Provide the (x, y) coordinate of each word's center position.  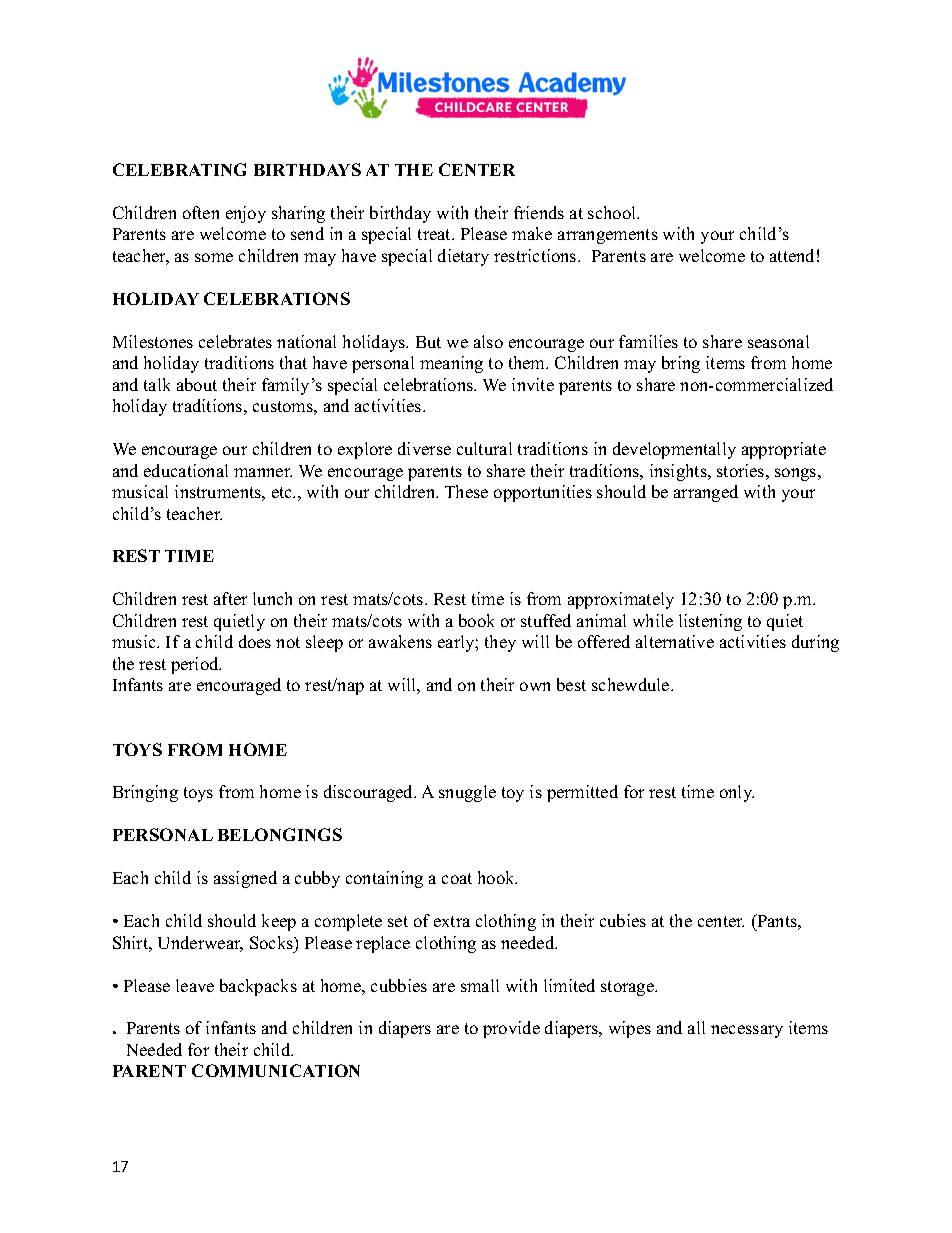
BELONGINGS (280, 834)
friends (539, 212)
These (466, 491)
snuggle (467, 793)
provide (511, 1029)
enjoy (246, 214)
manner (263, 472)
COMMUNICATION (276, 1070)
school (613, 212)
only (737, 793)
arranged (706, 493)
